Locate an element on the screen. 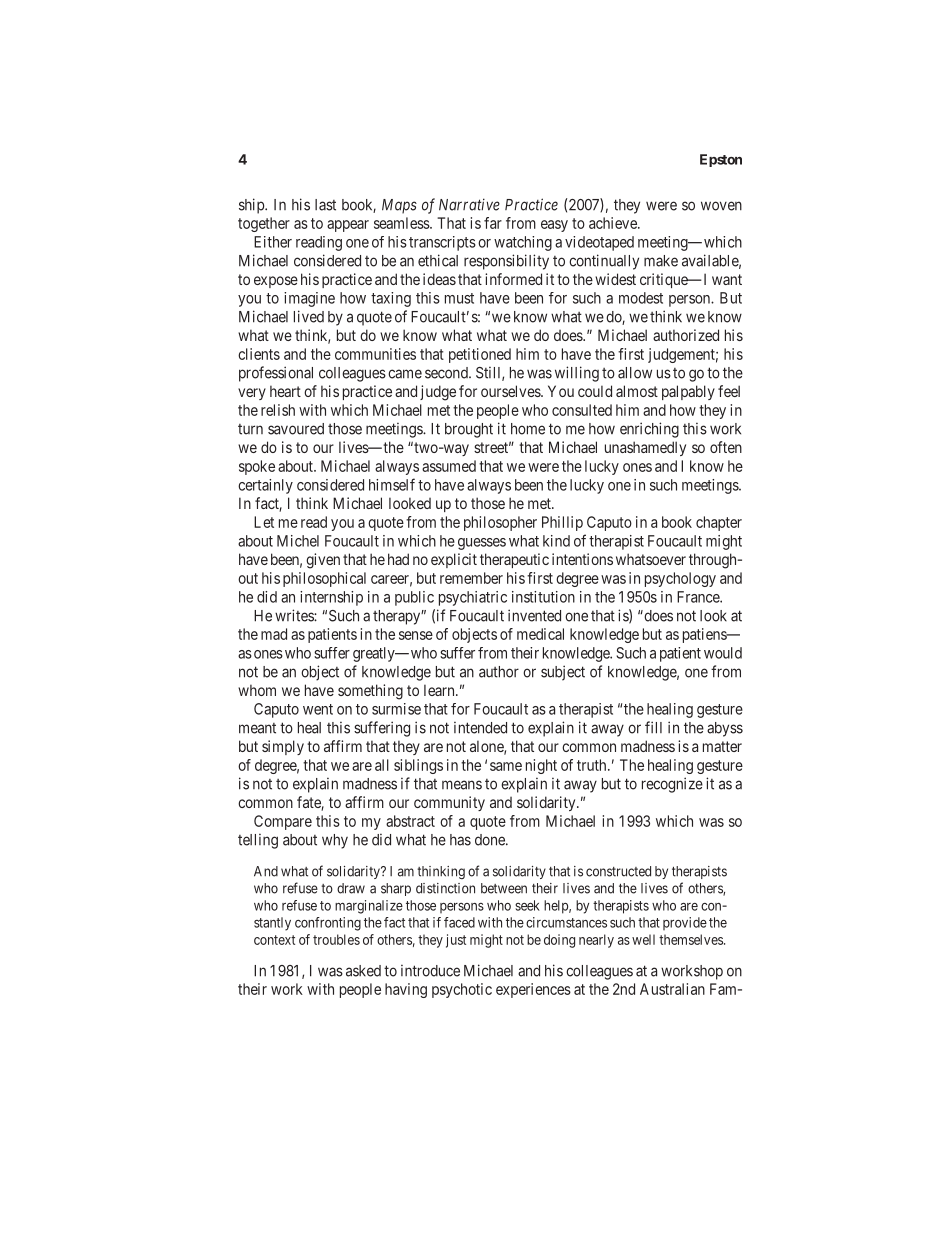 This screenshot has width=952, height=1233. went is located at coordinates (318, 709).
